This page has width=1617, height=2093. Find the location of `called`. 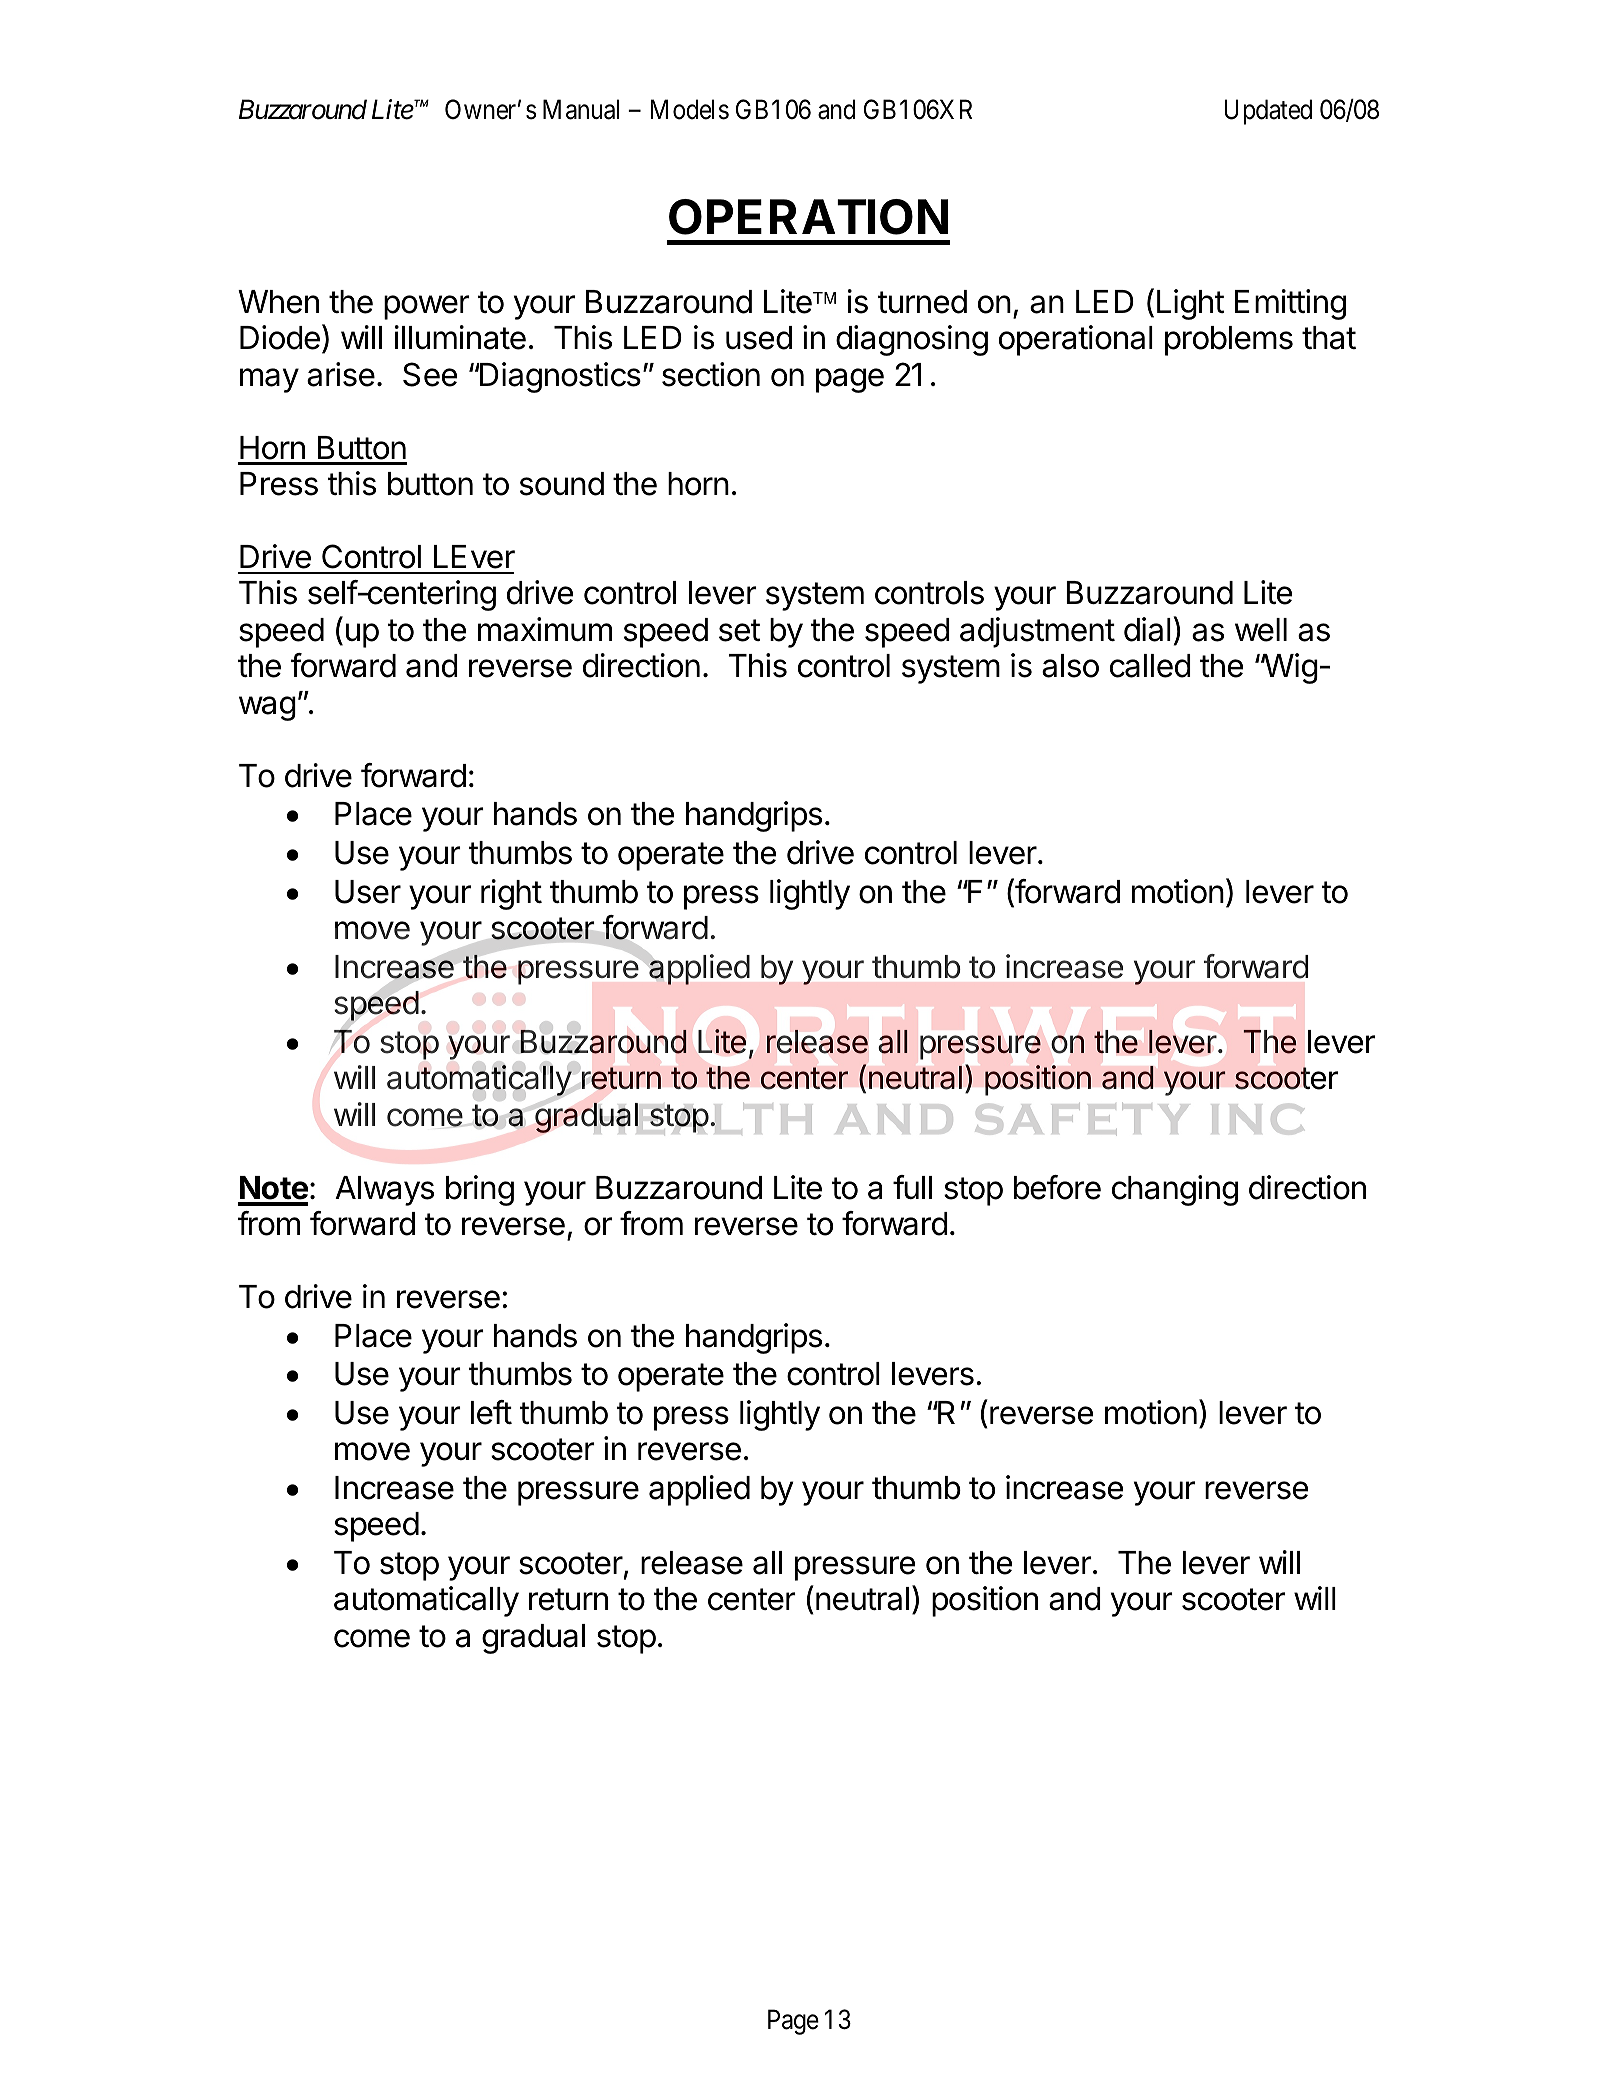

called is located at coordinates (1150, 666).
